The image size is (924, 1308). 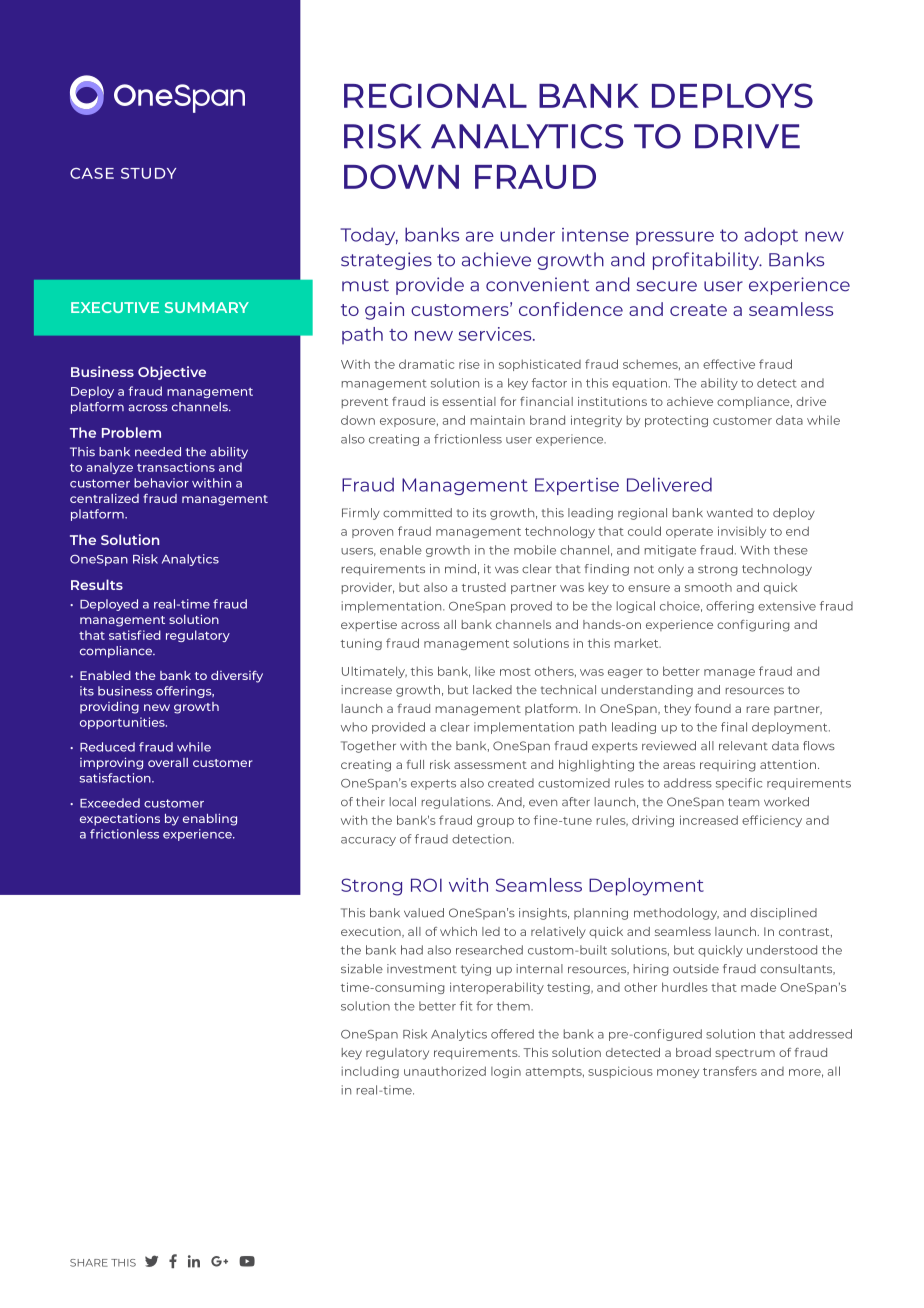 I want to click on adopt, so click(x=771, y=236).
